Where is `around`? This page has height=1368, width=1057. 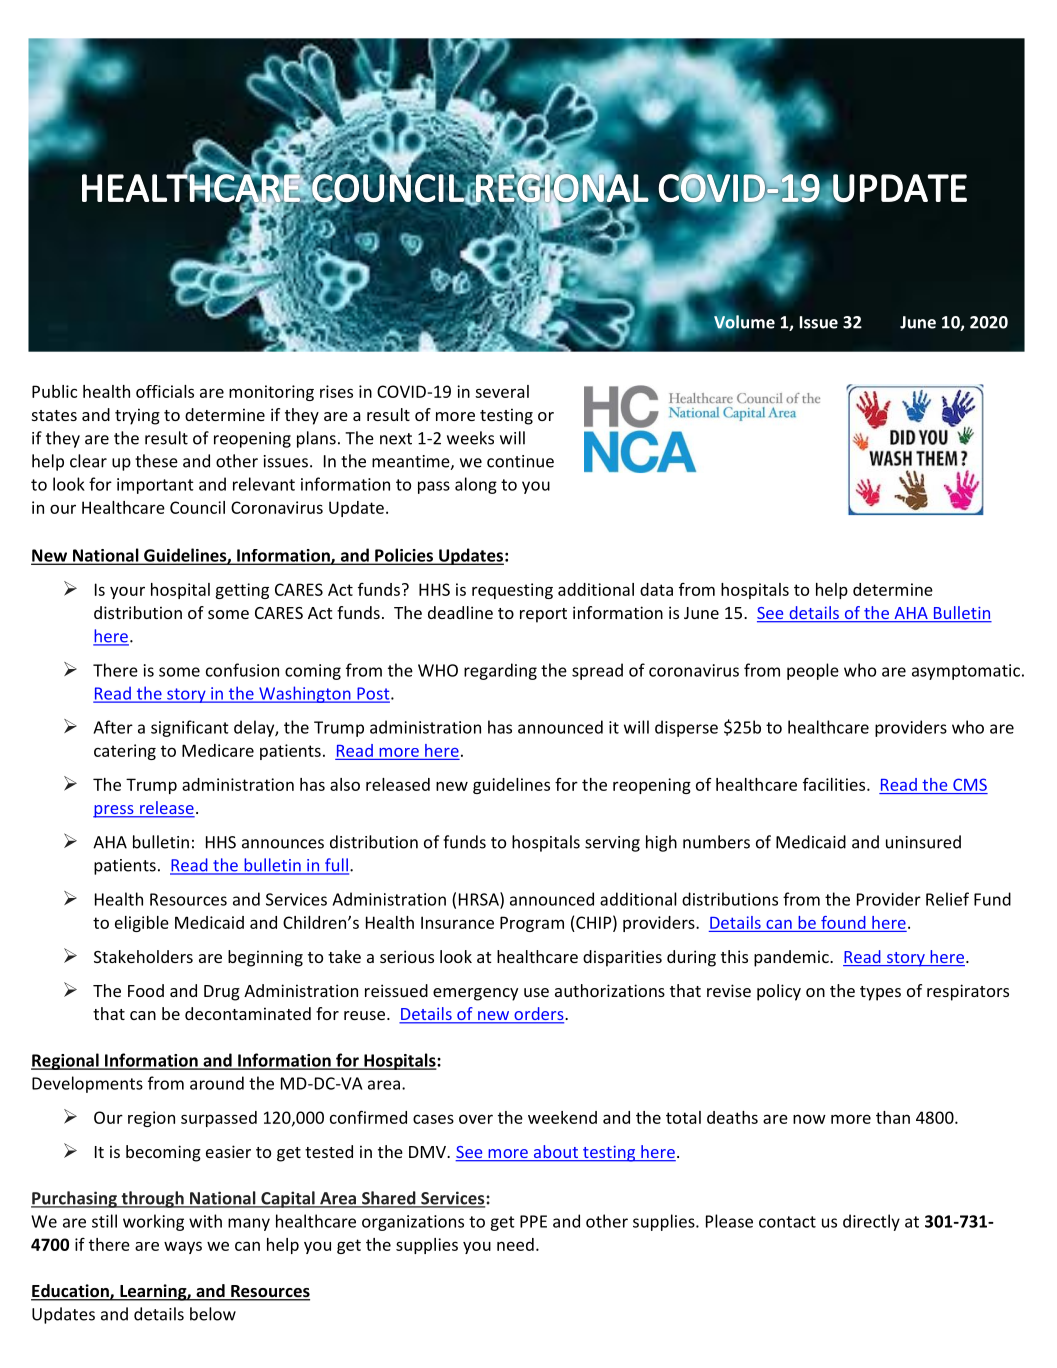 around is located at coordinates (217, 1083).
